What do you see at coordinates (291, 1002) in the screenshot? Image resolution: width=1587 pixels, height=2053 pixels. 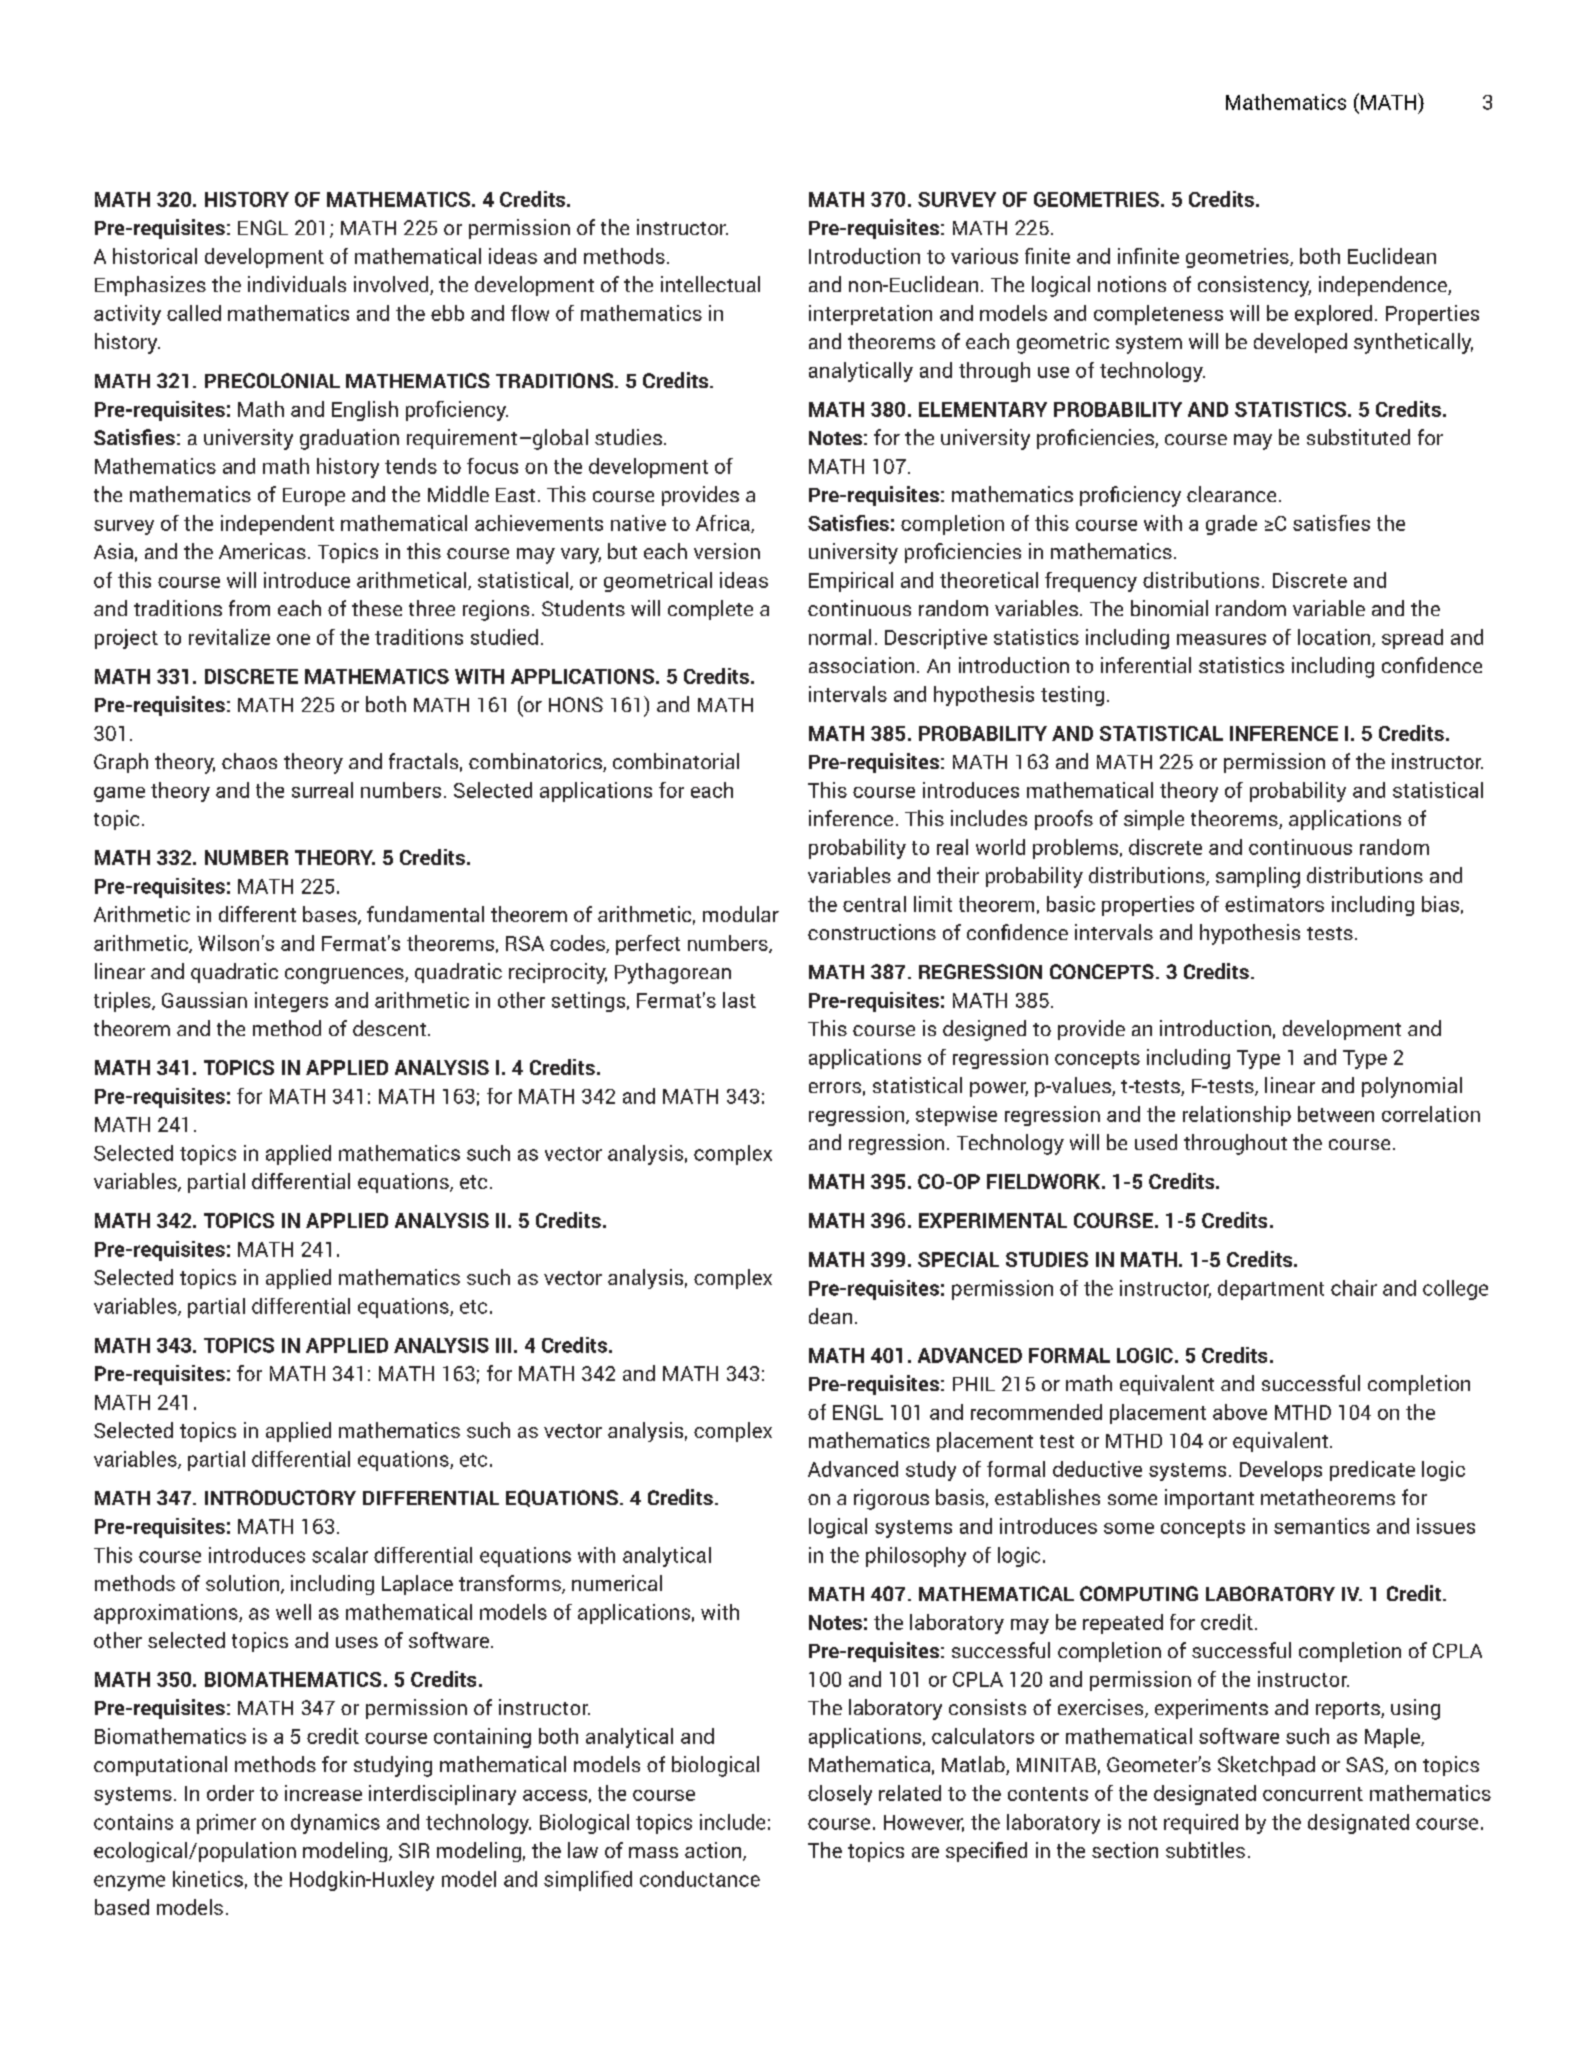 I see `integers` at bounding box center [291, 1002].
